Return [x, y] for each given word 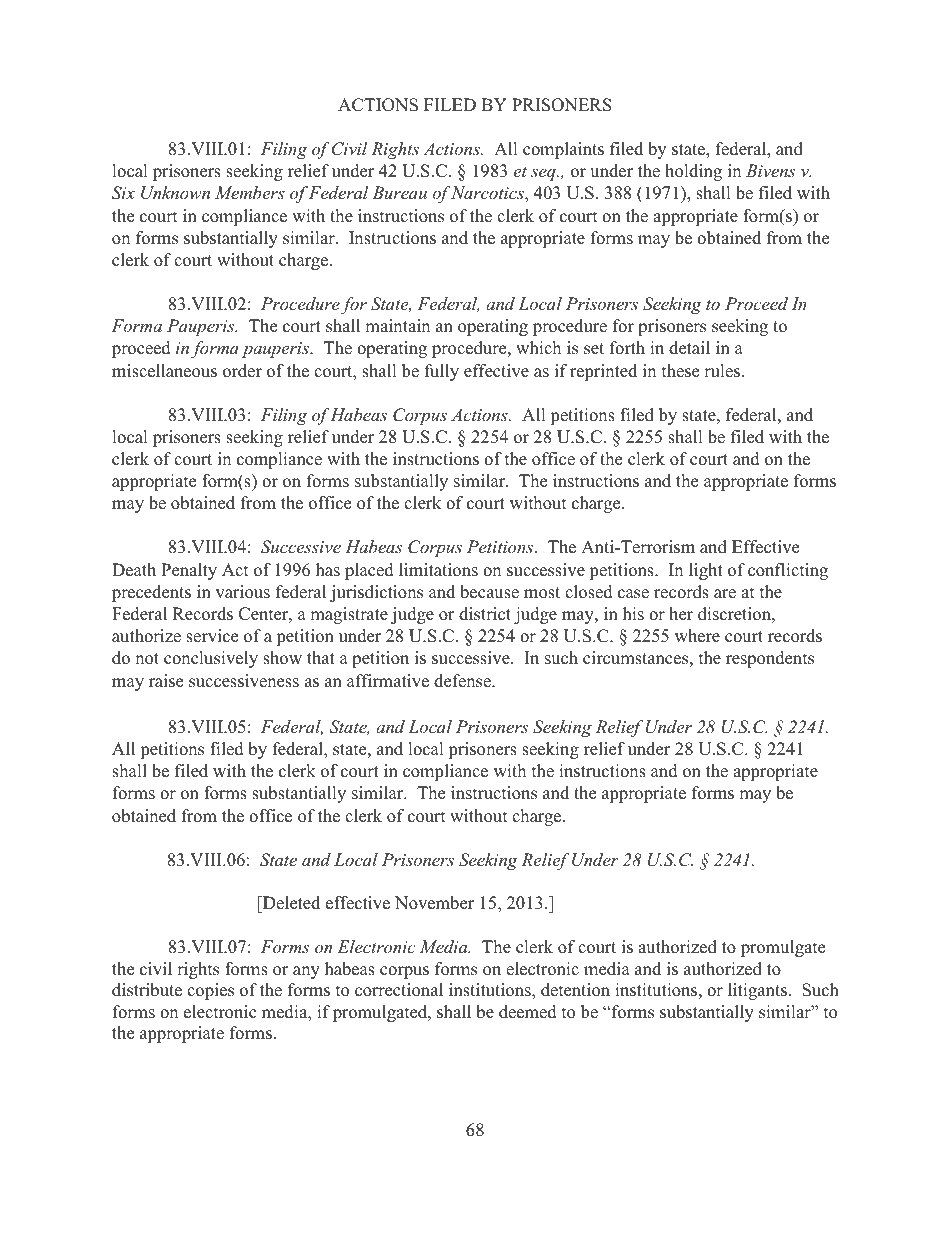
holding [693, 172]
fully [442, 372]
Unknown [175, 193]
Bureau [399, 192]
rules [722, 371]
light [706, 571]
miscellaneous [164, 371]
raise [166, 681]
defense [463, 681]
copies [210, 991]
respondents [770, 659]
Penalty [189, 571]
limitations [438, 570]
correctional [399, 990]
